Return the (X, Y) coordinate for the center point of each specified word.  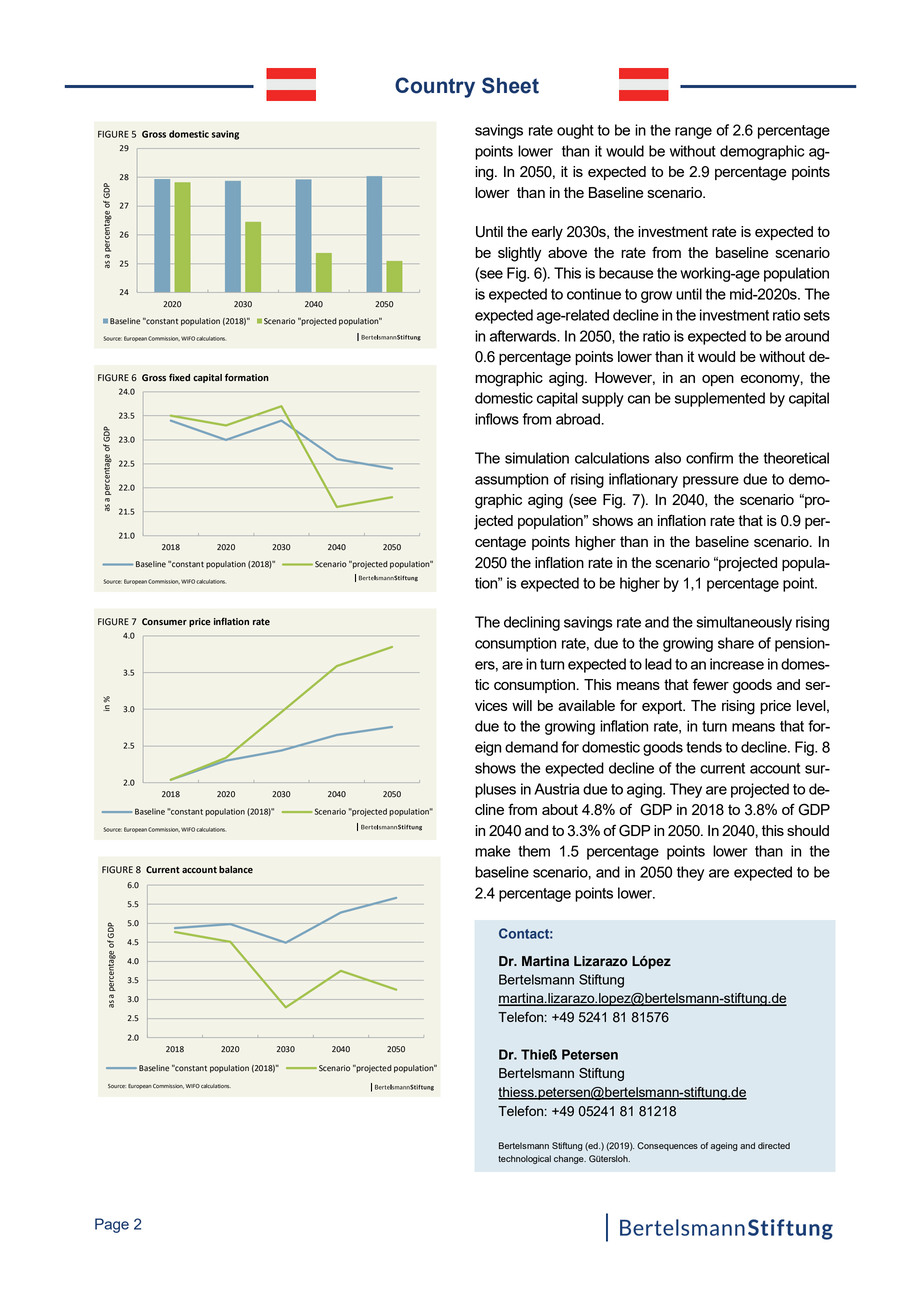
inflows (497, 419)
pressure (711, 482)
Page (112, 1225)
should (808, 830)
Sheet (510, 85)
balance (236, 870)
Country (435, 87)
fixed (179, 377)
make (492, 851)
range (693, 133)
